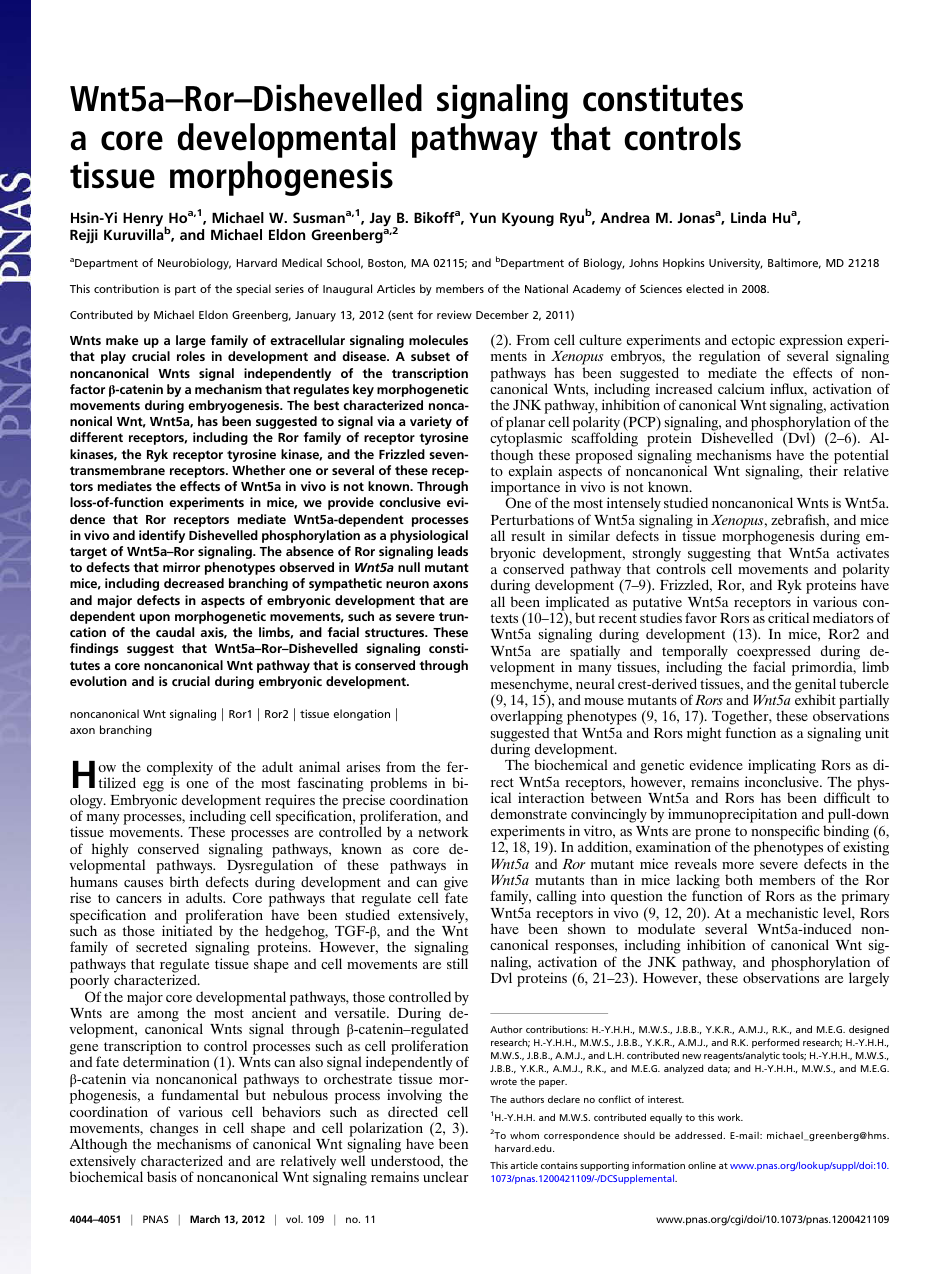 The image size is (952, 1275). I want to click on overlapping, so click(526, 719).
